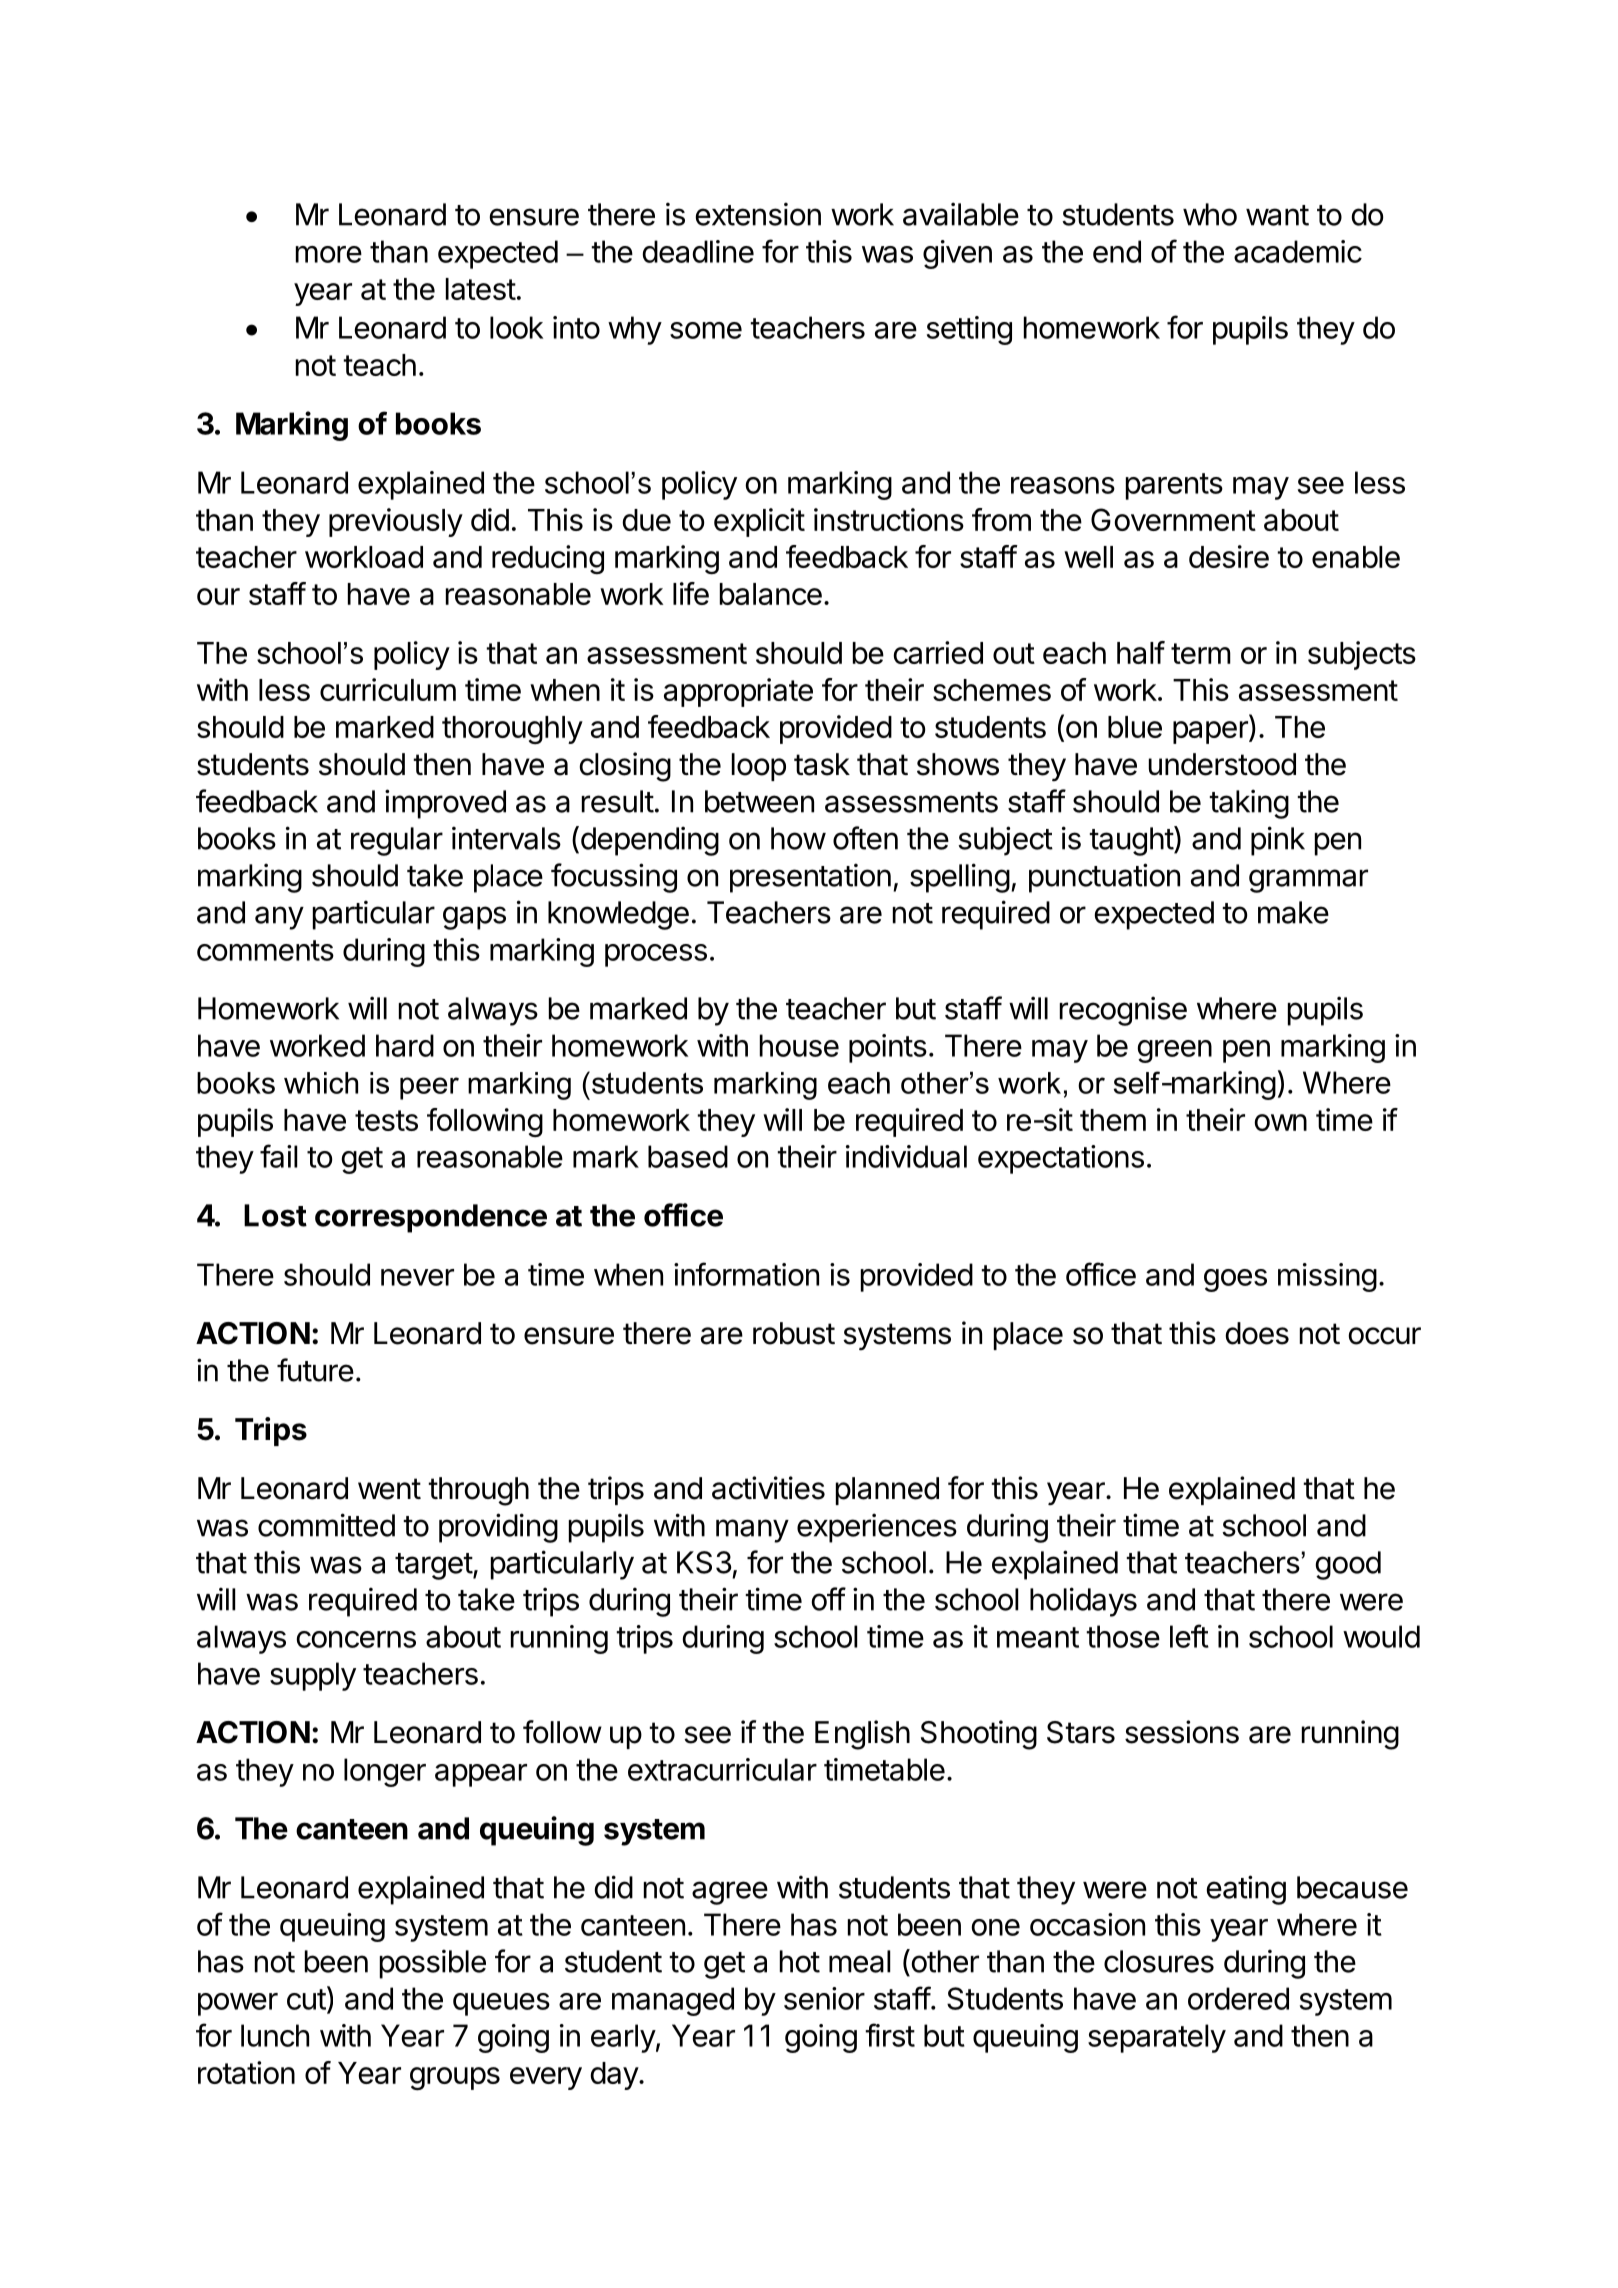  Describe the element at coordinates (768, 1488) in the document. I see `activities` at that location.
